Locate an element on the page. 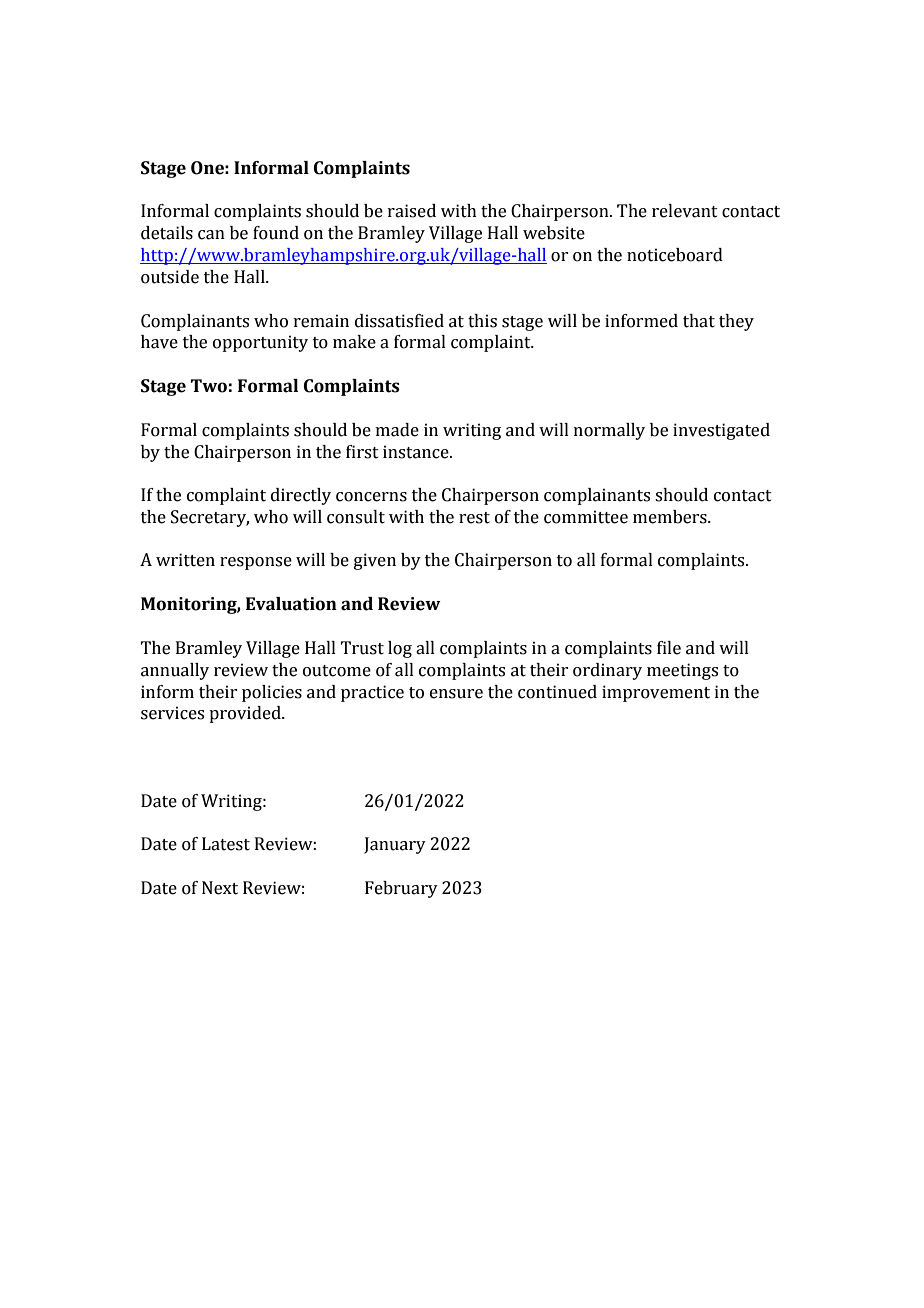 This image has width=924, height=1308. relevant is located at coordinates (685, 211).
